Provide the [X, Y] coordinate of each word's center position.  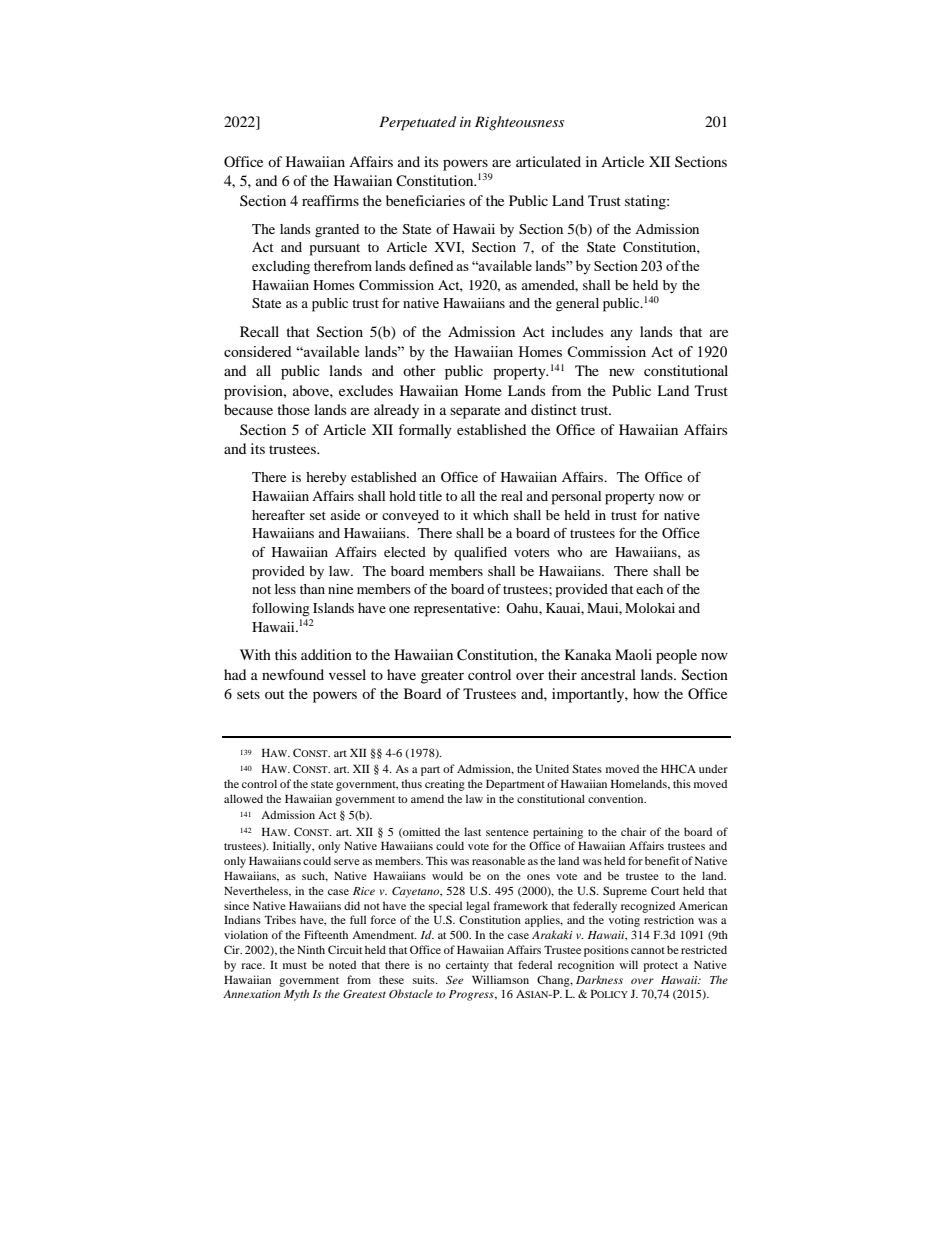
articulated [548, 161]
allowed [243, 798]
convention [617, 798]
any [622, 335]
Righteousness [519, 123]
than [312, 589]
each [649, 589]
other [419, 370]
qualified [480, 554]
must [295, 965]
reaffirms [330, 200]
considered [257, 351]
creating [445, 785]
